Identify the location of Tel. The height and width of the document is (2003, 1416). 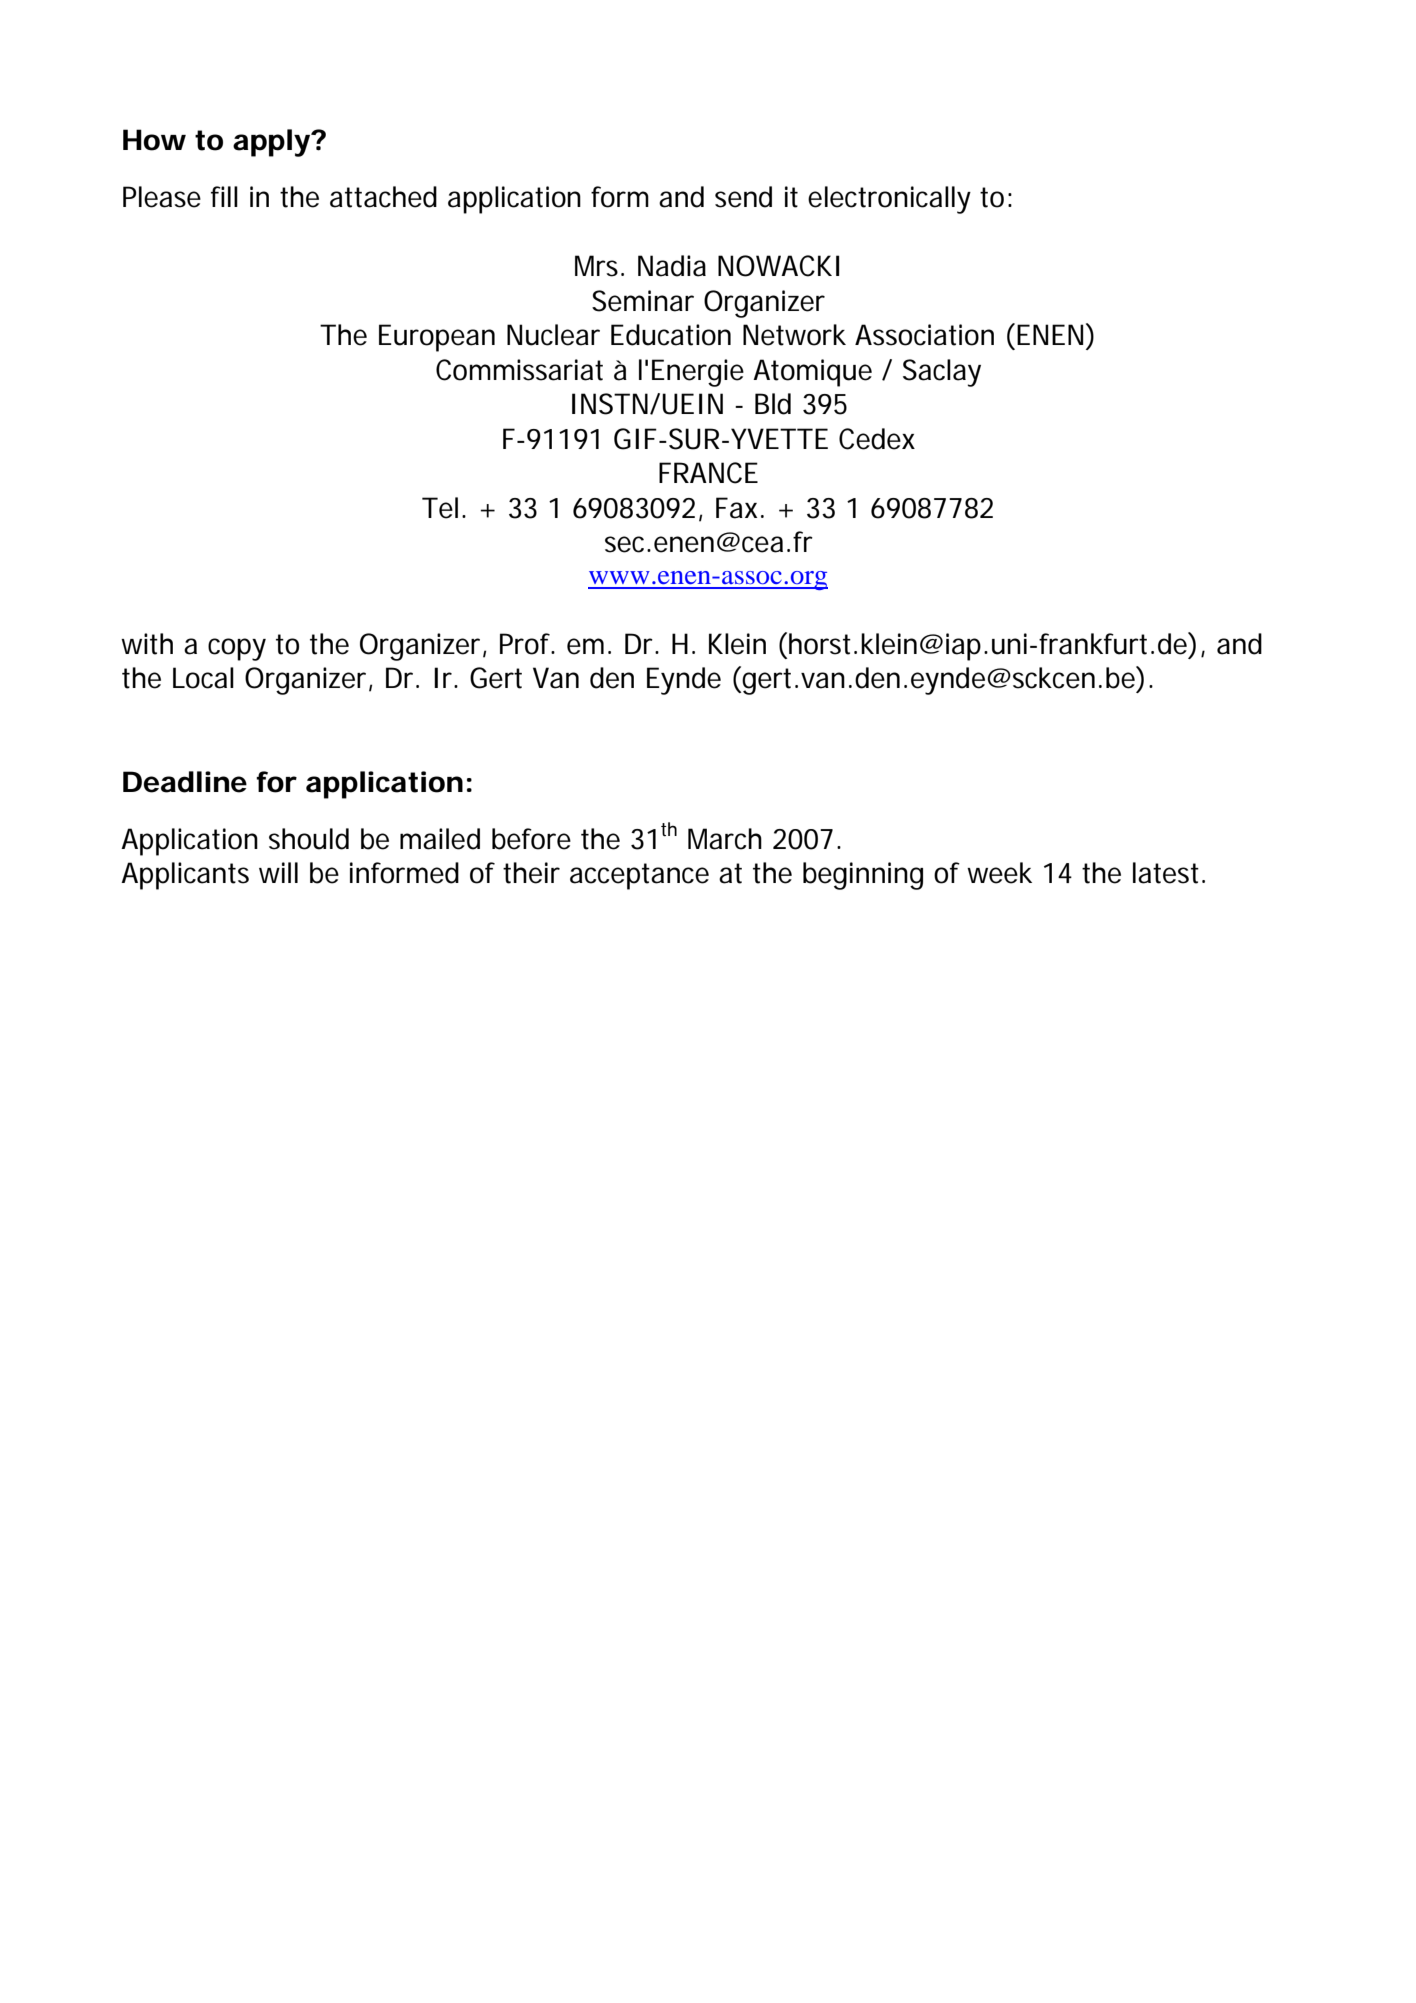
(440, 508).
